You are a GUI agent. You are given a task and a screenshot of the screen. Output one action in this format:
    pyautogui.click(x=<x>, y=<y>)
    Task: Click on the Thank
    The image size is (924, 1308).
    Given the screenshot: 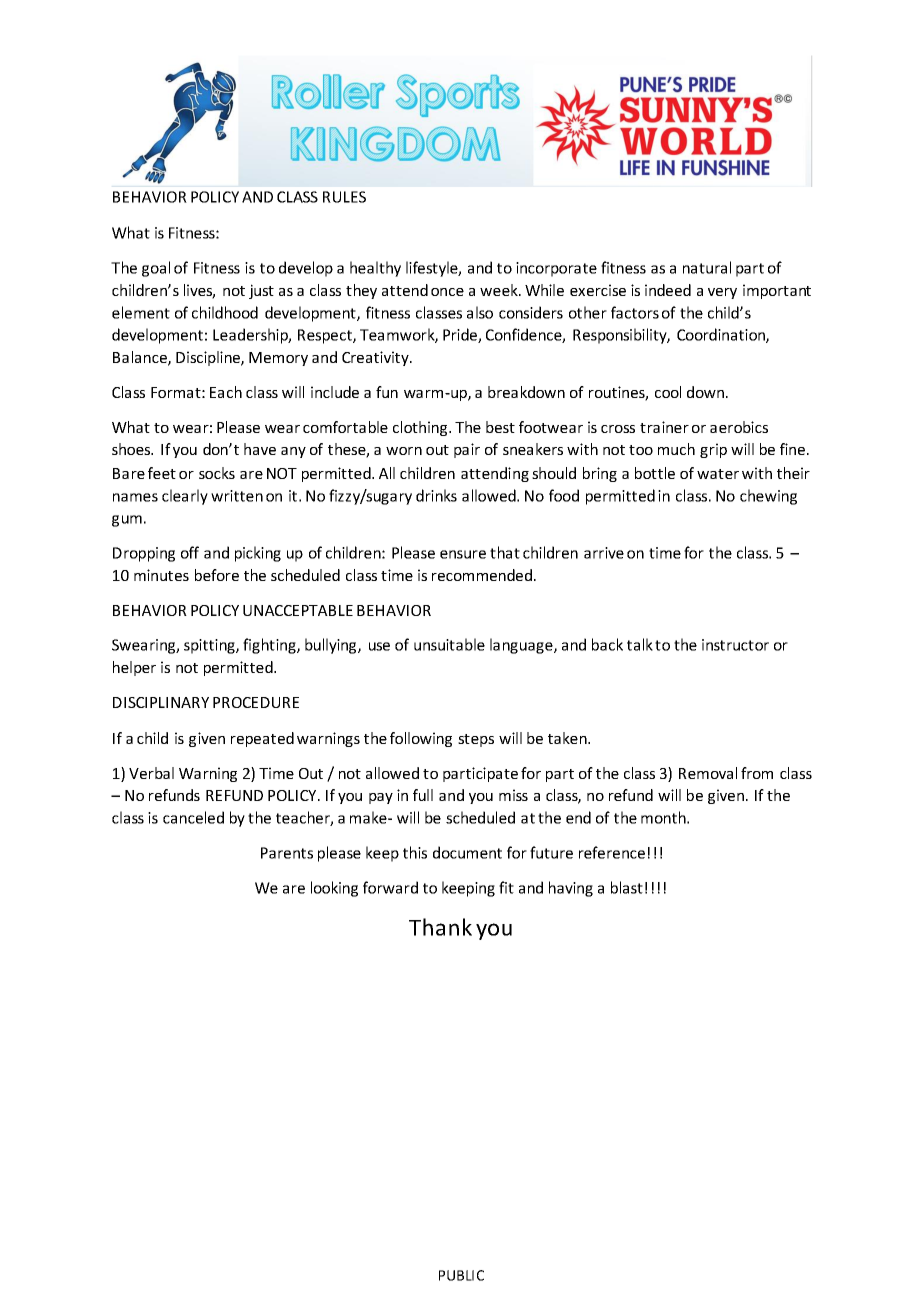 What is the action you would take?
    pyautogui.click(x=440, y=927)
